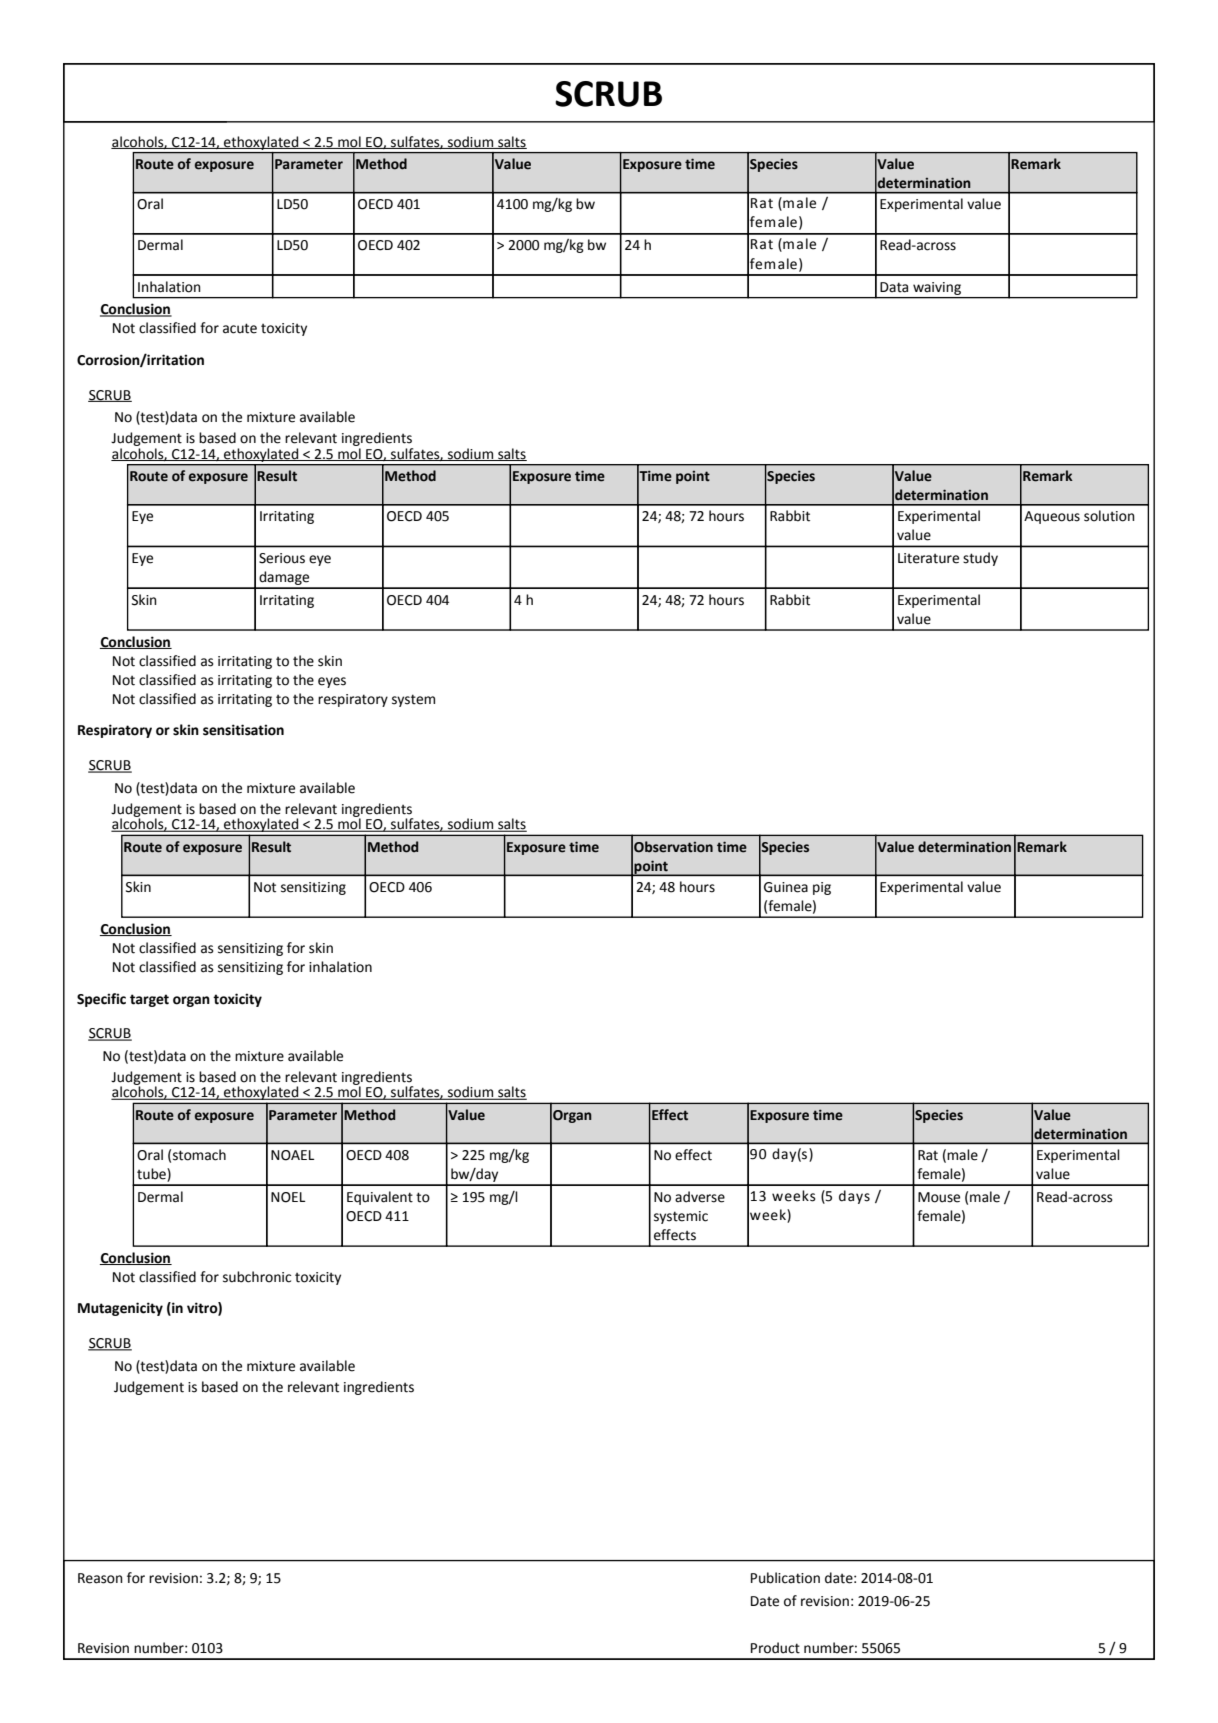 The width and height of the screenshot is (1218, 1723). Describe the element at coordinates (288, 1197) in the screenshot. I see `NOEL` at that location.
